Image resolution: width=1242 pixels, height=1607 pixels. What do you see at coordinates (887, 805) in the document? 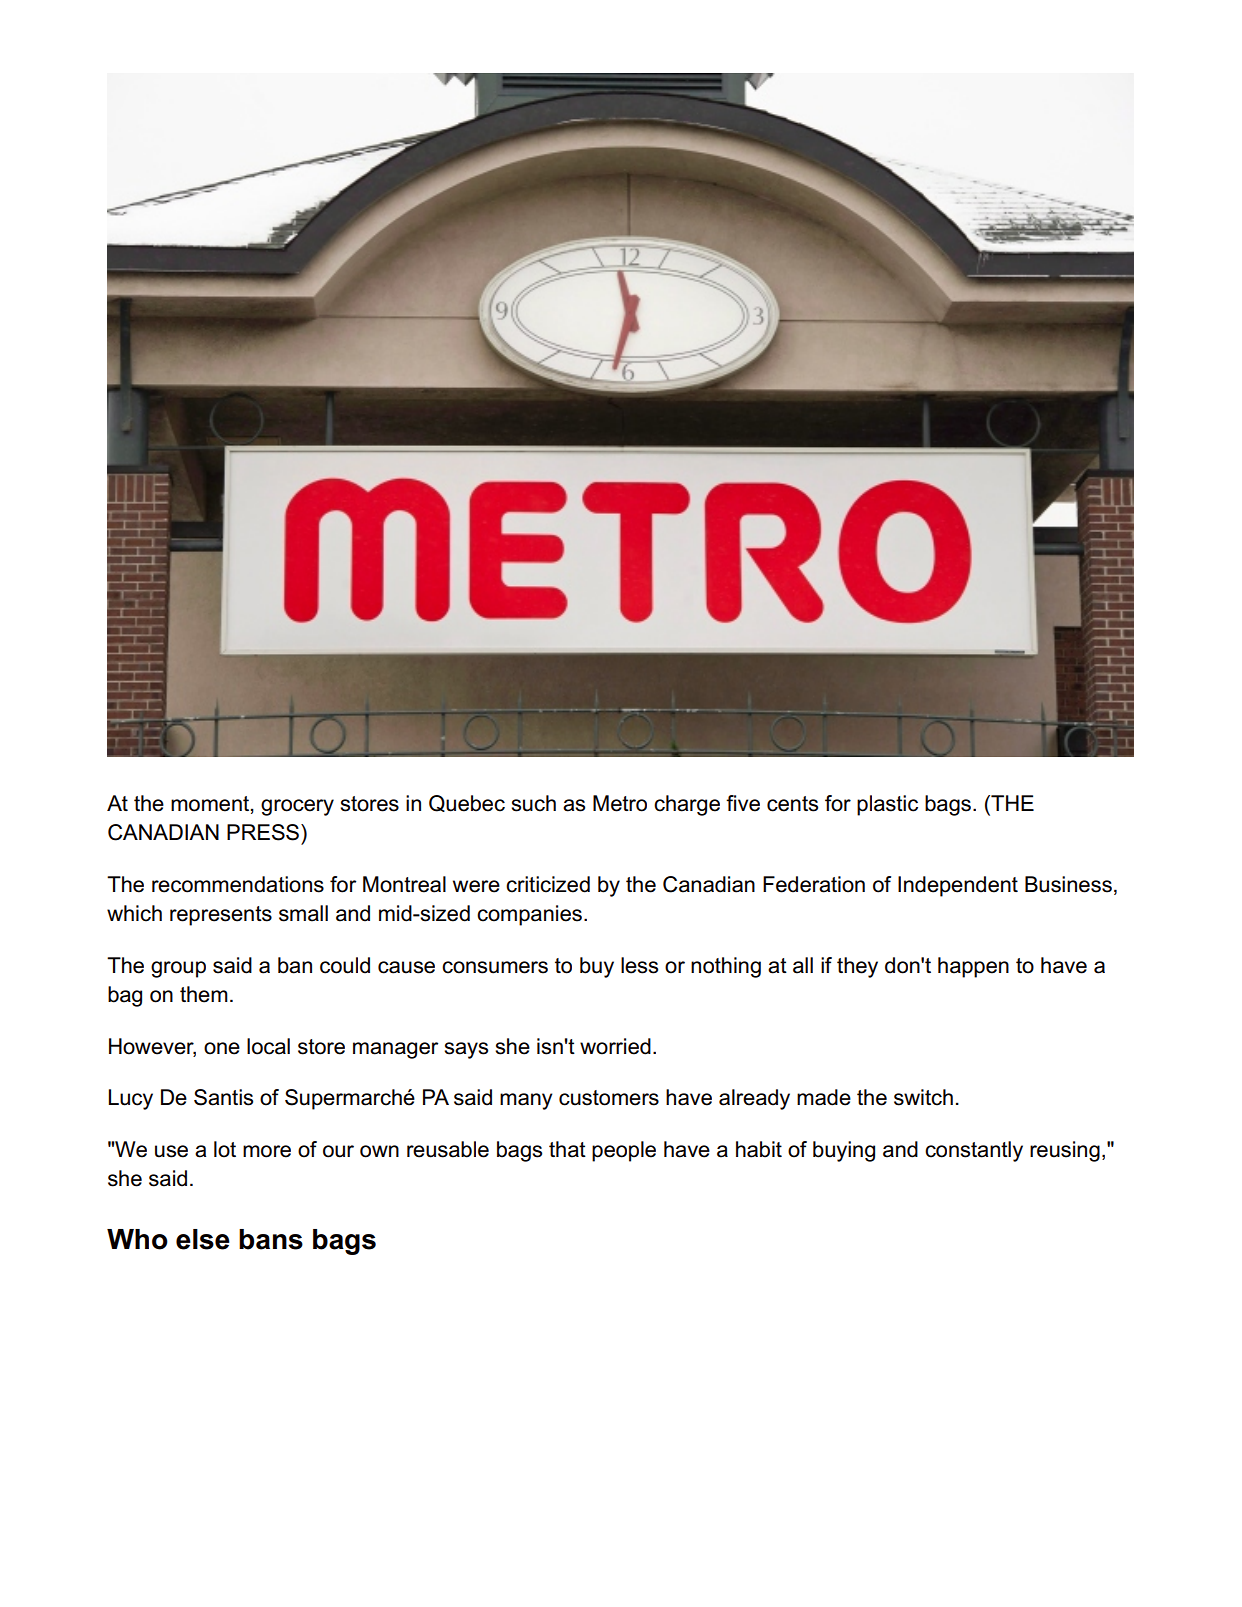
I see `plastic` at bounding box center [887, 805].
